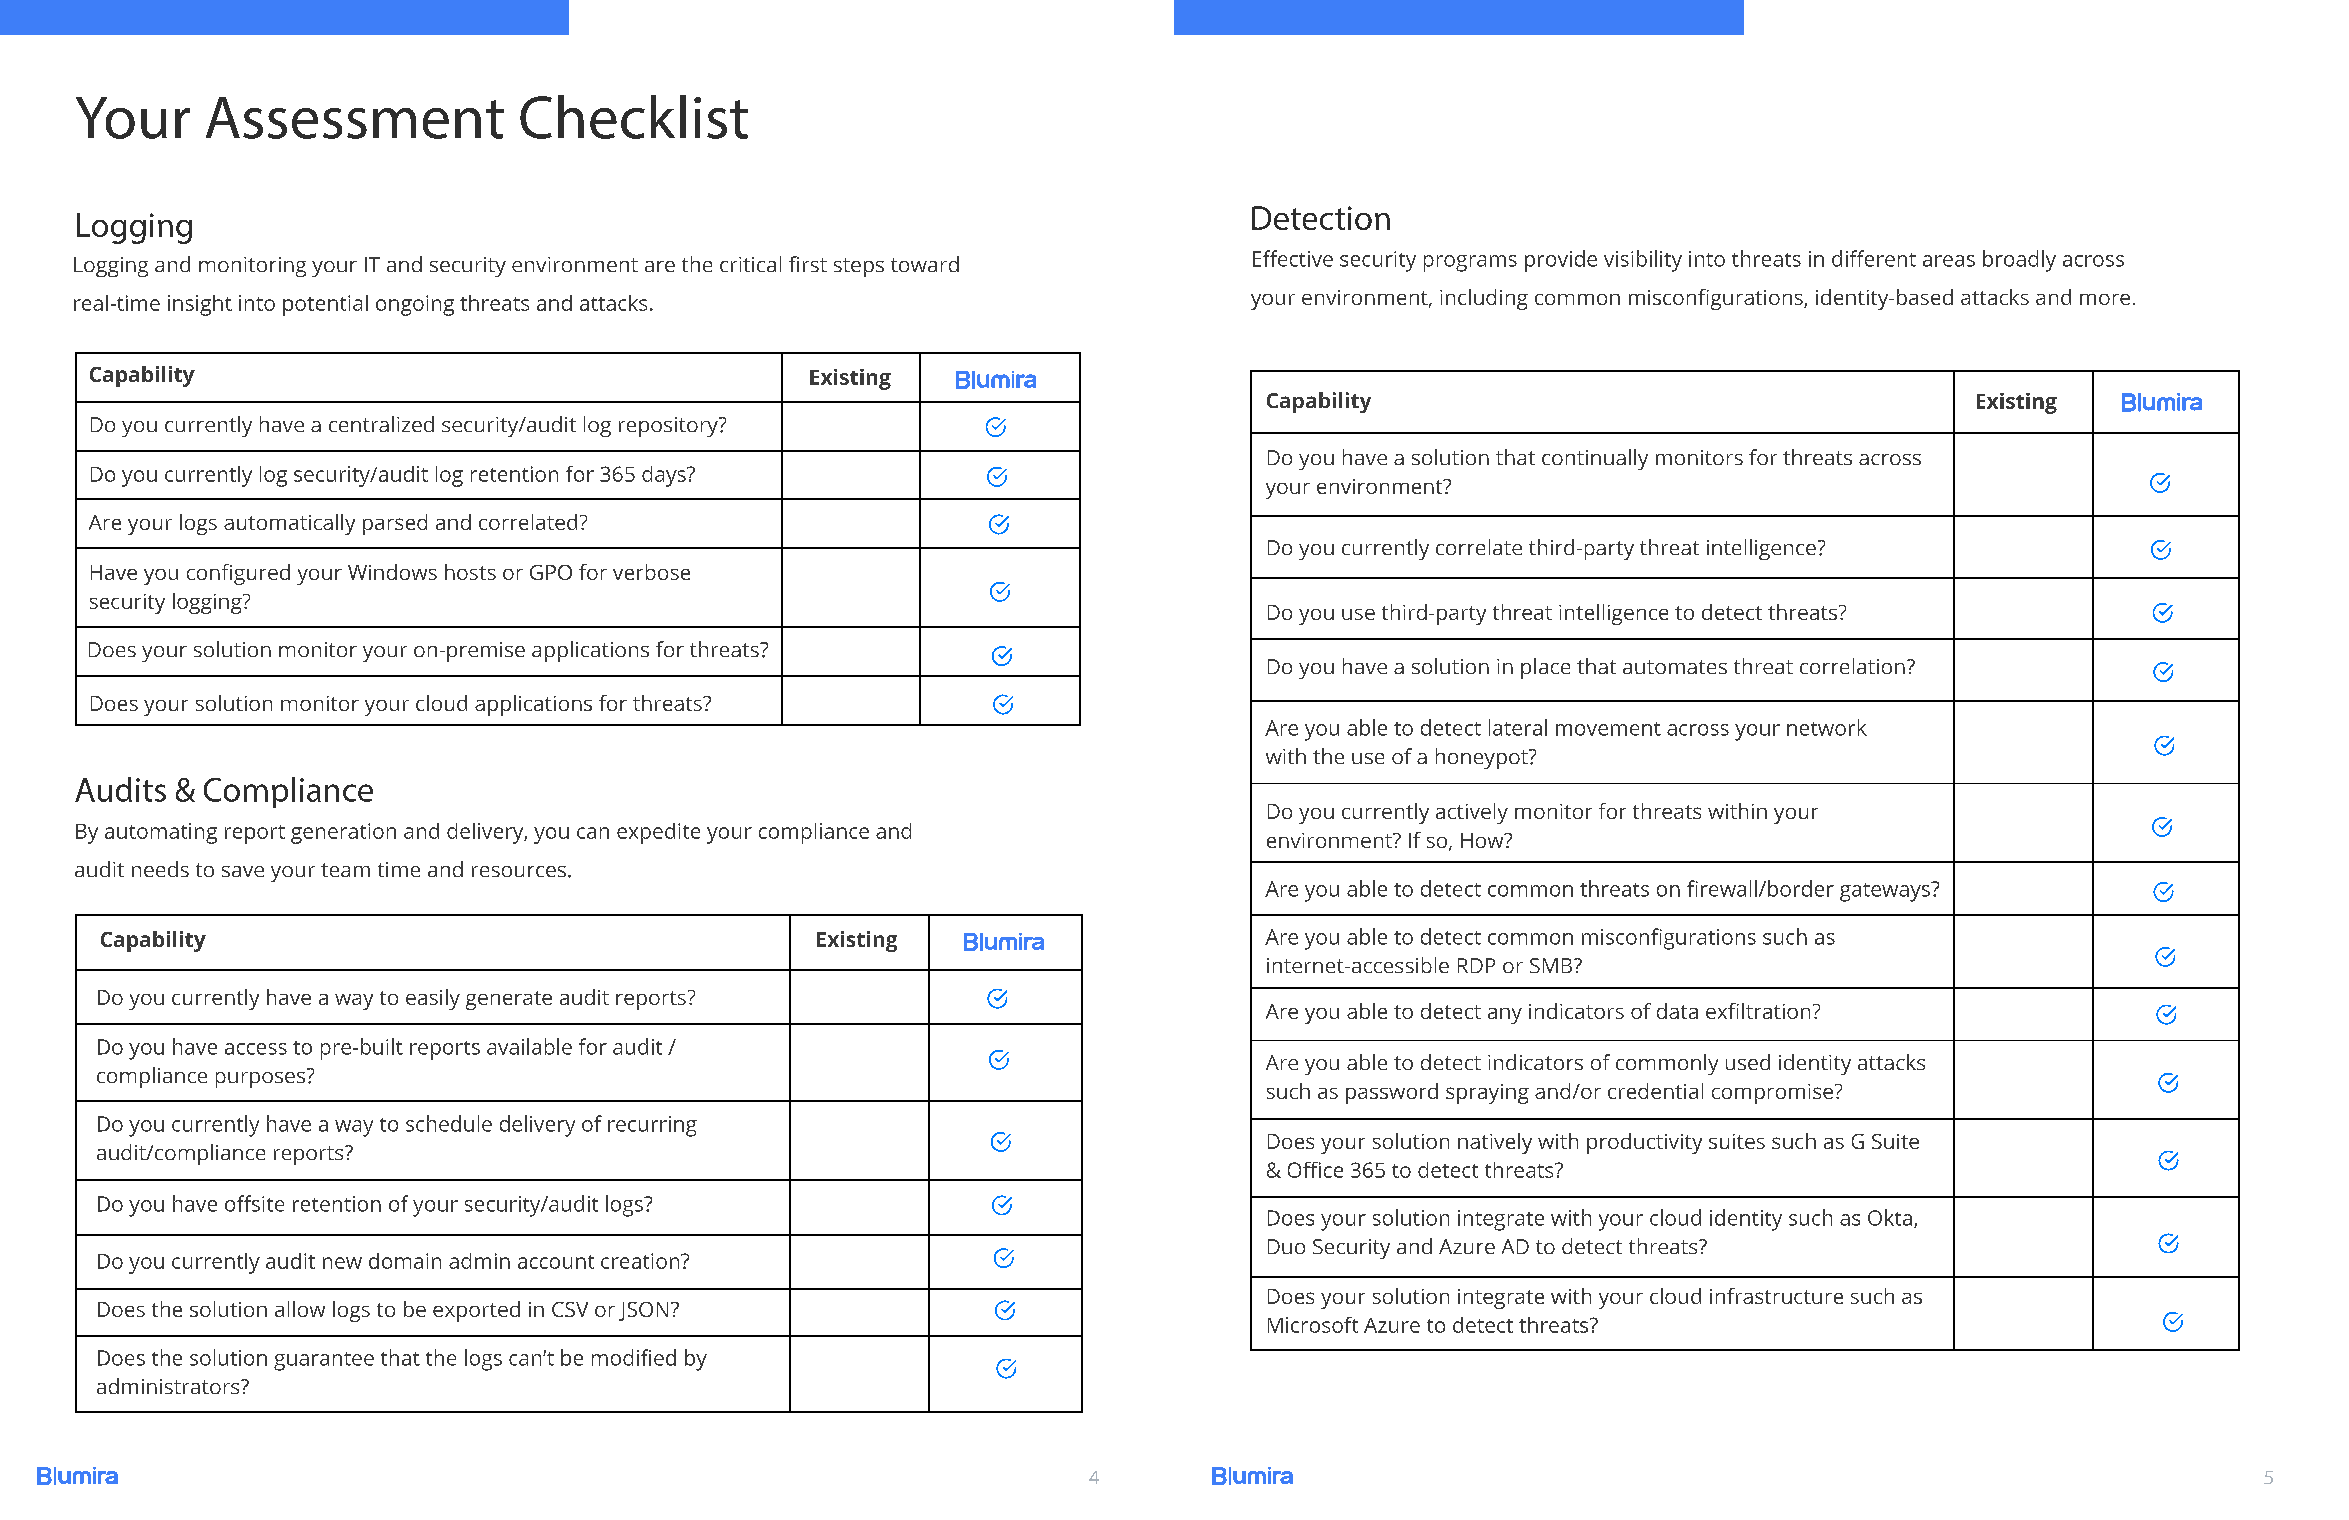  Describe the element at coordinates (476, 1311) in the screenshot. I see `exported` at that location.
